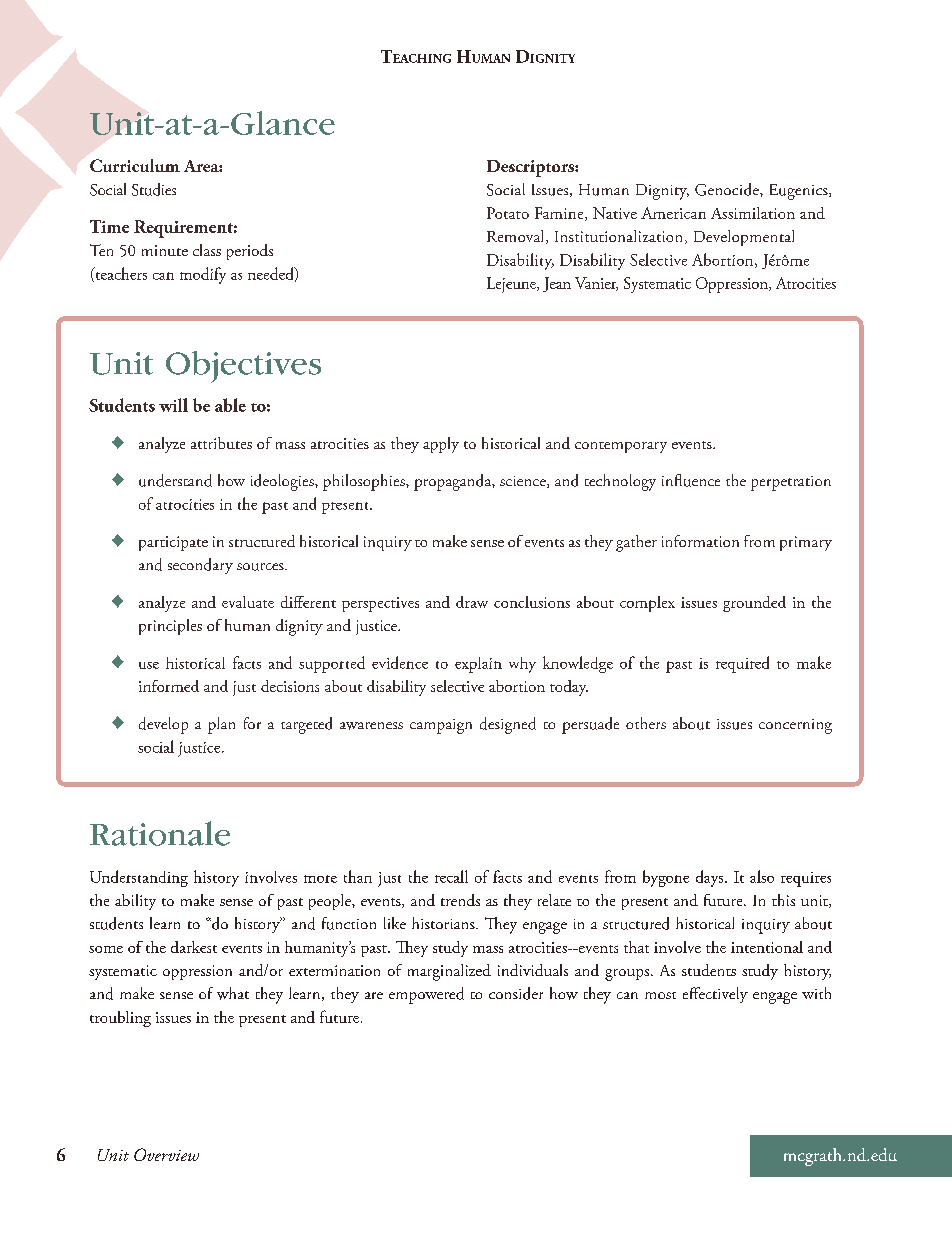  What do you see at coordinates (795, 726) in the screenshot?
I see `concerning` at bounding box center [795, 726].
